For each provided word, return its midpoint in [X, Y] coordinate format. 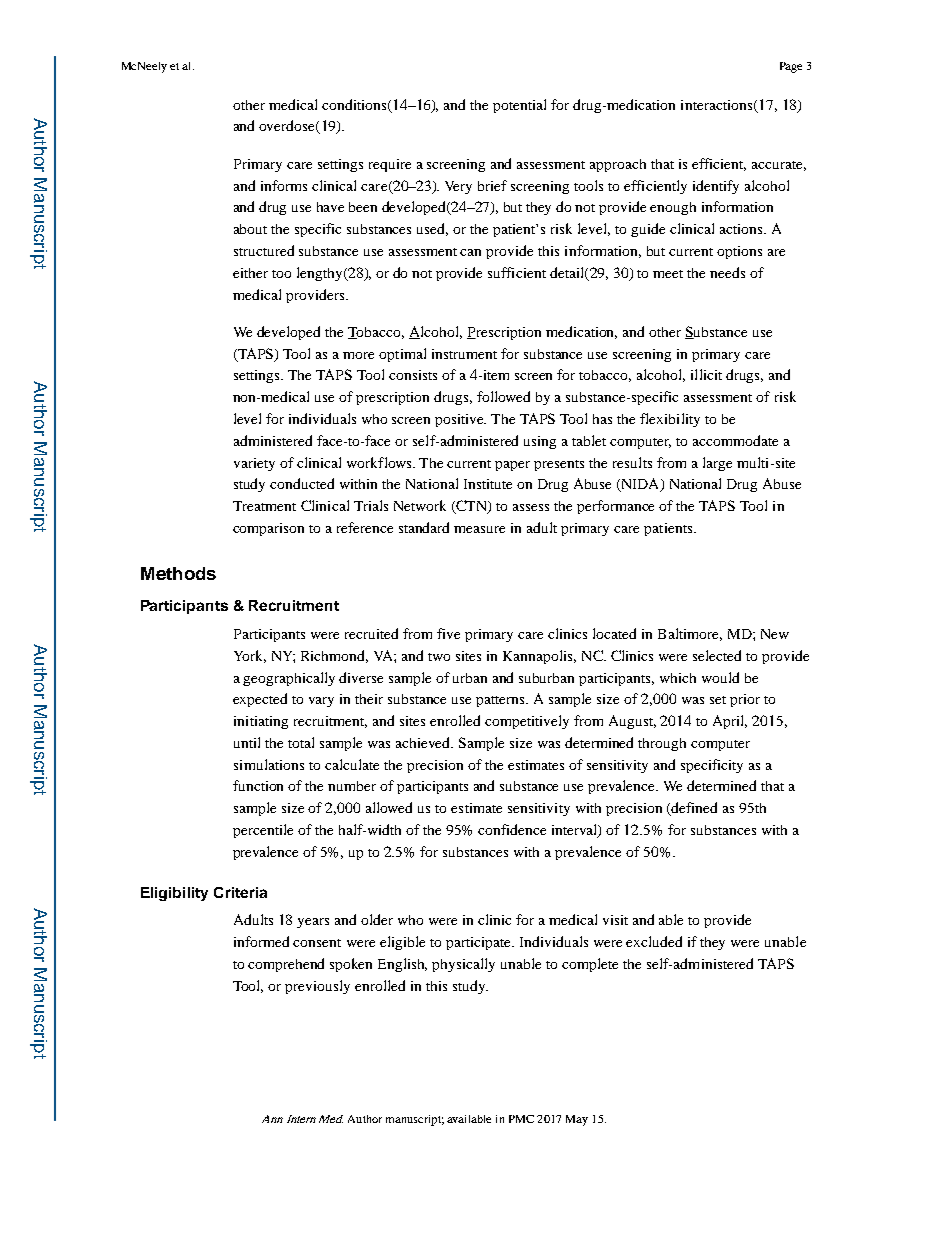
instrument [464, 354]
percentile [263, 831]
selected [717, 655]
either [250, 273]
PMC [521, 1119]
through [662, 744]
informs [284, 185]
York [250, 656]
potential [519, 106]
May [577, 1120]
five [448, 633]
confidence [512, 829]
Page [791, 67]
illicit [706, 374]
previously [317, 987]
